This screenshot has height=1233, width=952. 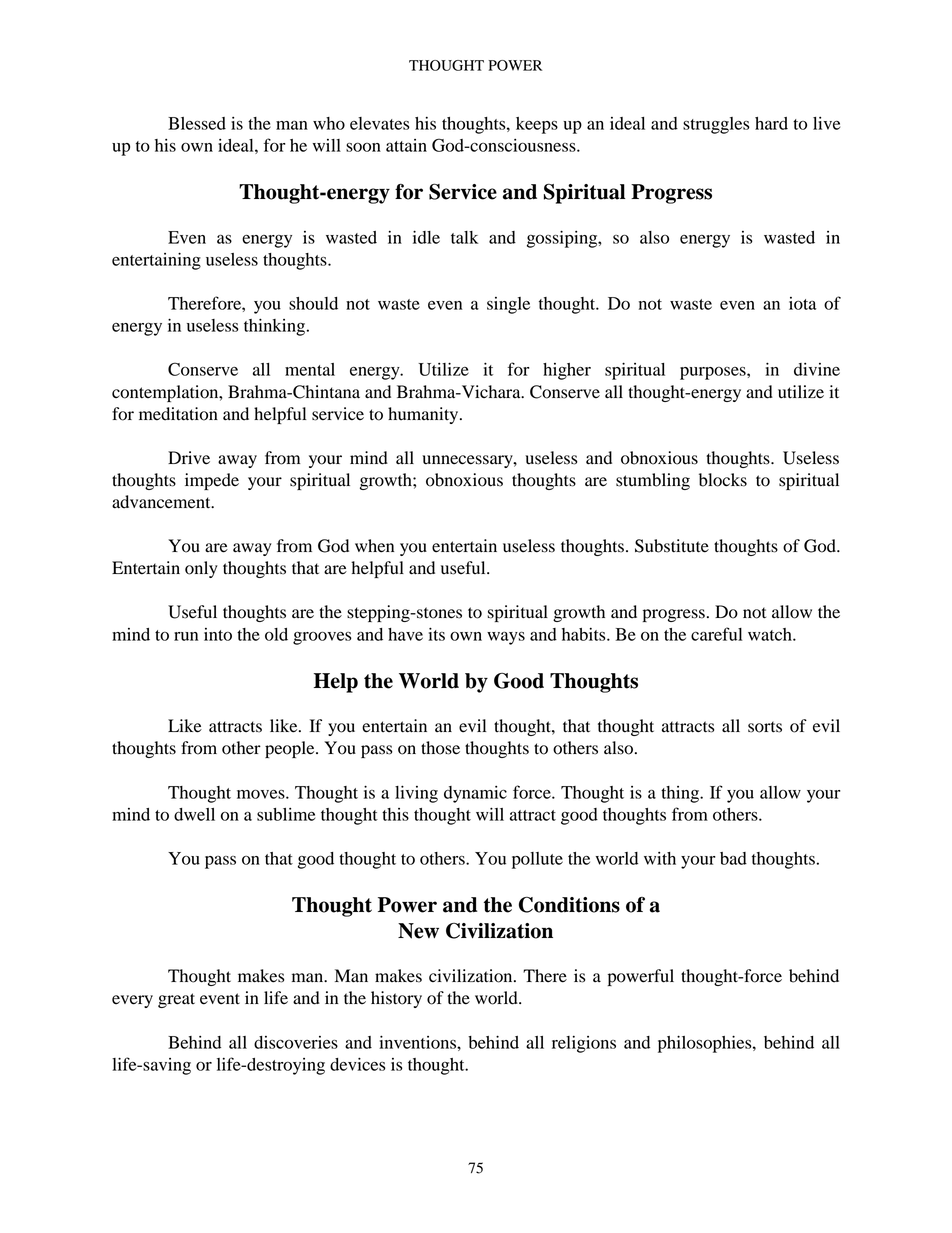 What do you see at coordinates (194, 814) in the screenshot?
I see `dwell` at bounding box center [194, 814].
